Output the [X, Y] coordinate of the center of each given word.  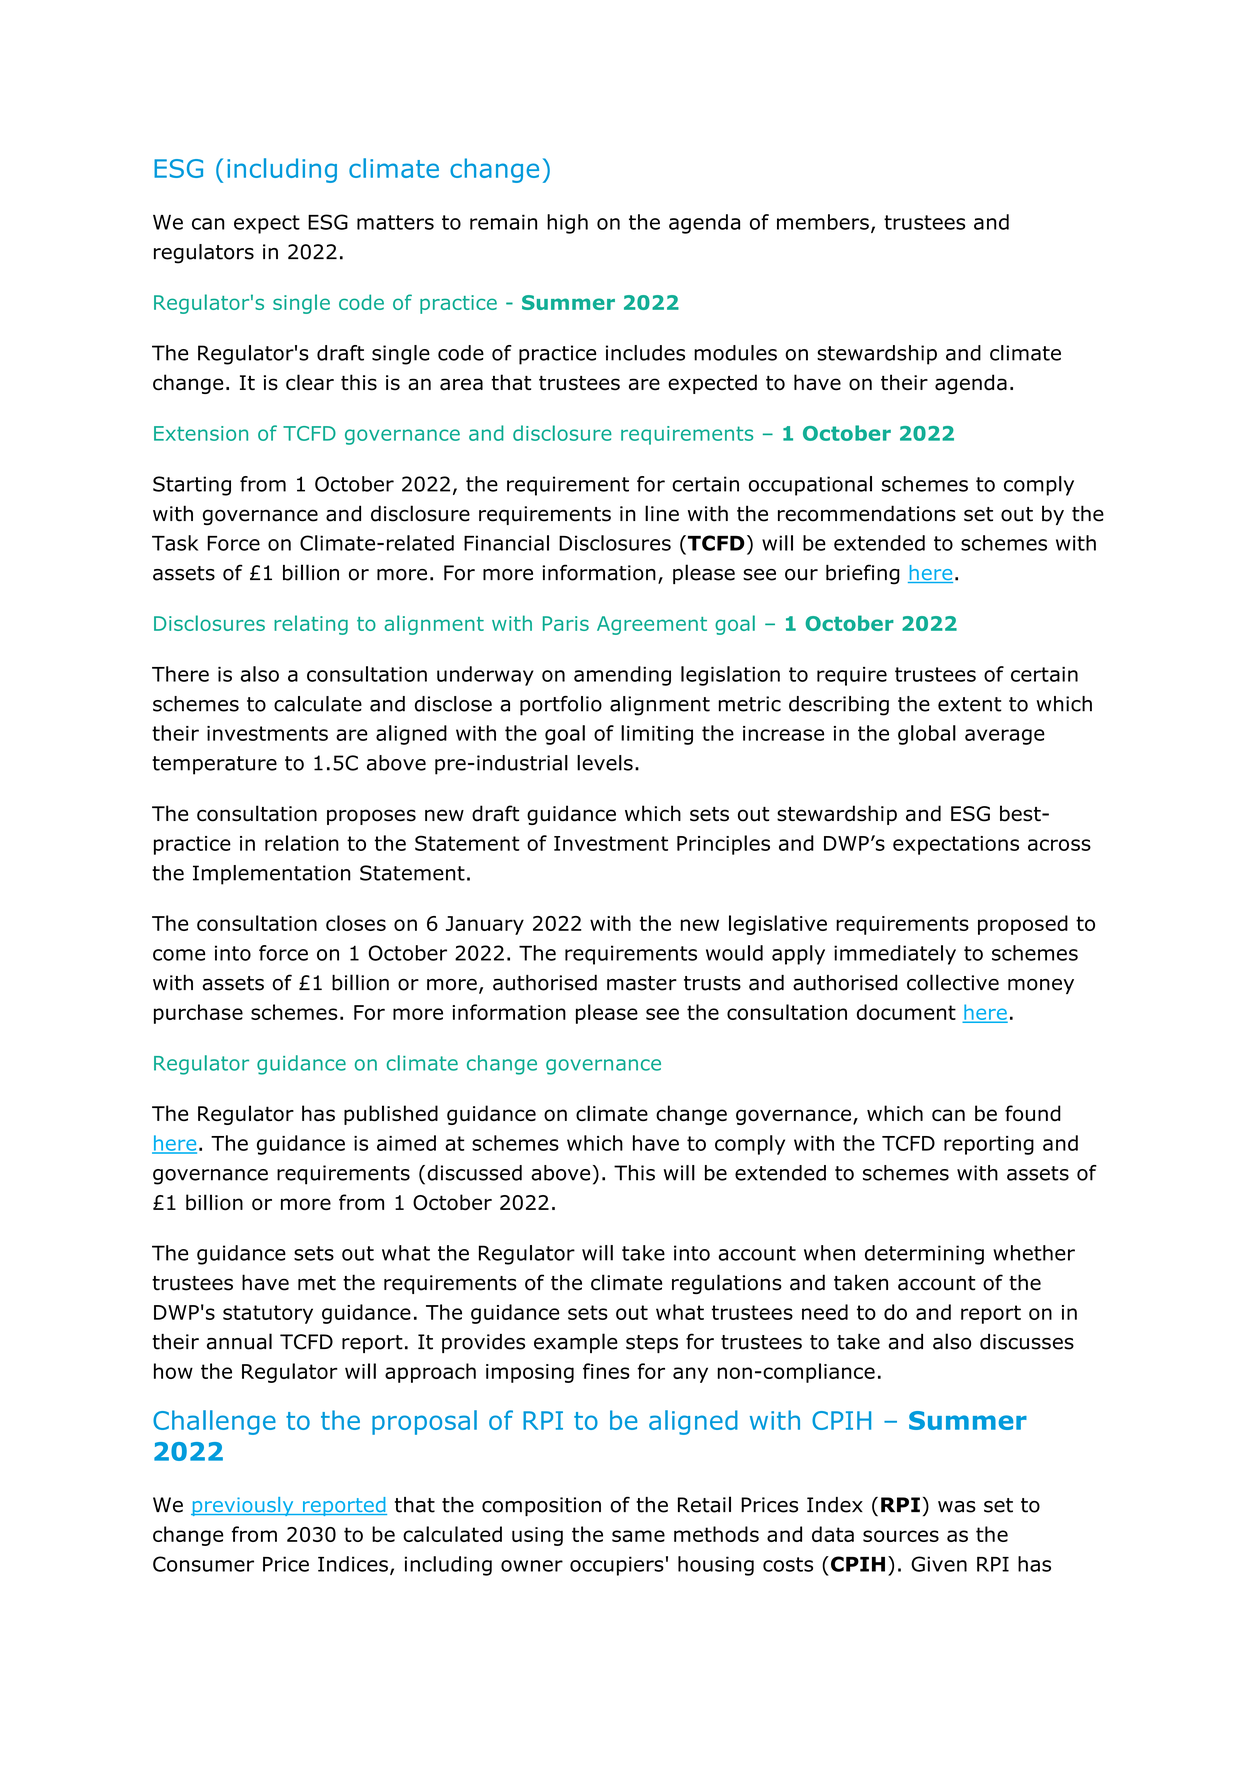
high [567, 224]
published [391, 1115]
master [642, 983]
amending [622, 676]
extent [970, 704]
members [823, 222]
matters [395, 222]
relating [311, 625]
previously [243, 1506]
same [638, 1536]
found [1033, 1113]
